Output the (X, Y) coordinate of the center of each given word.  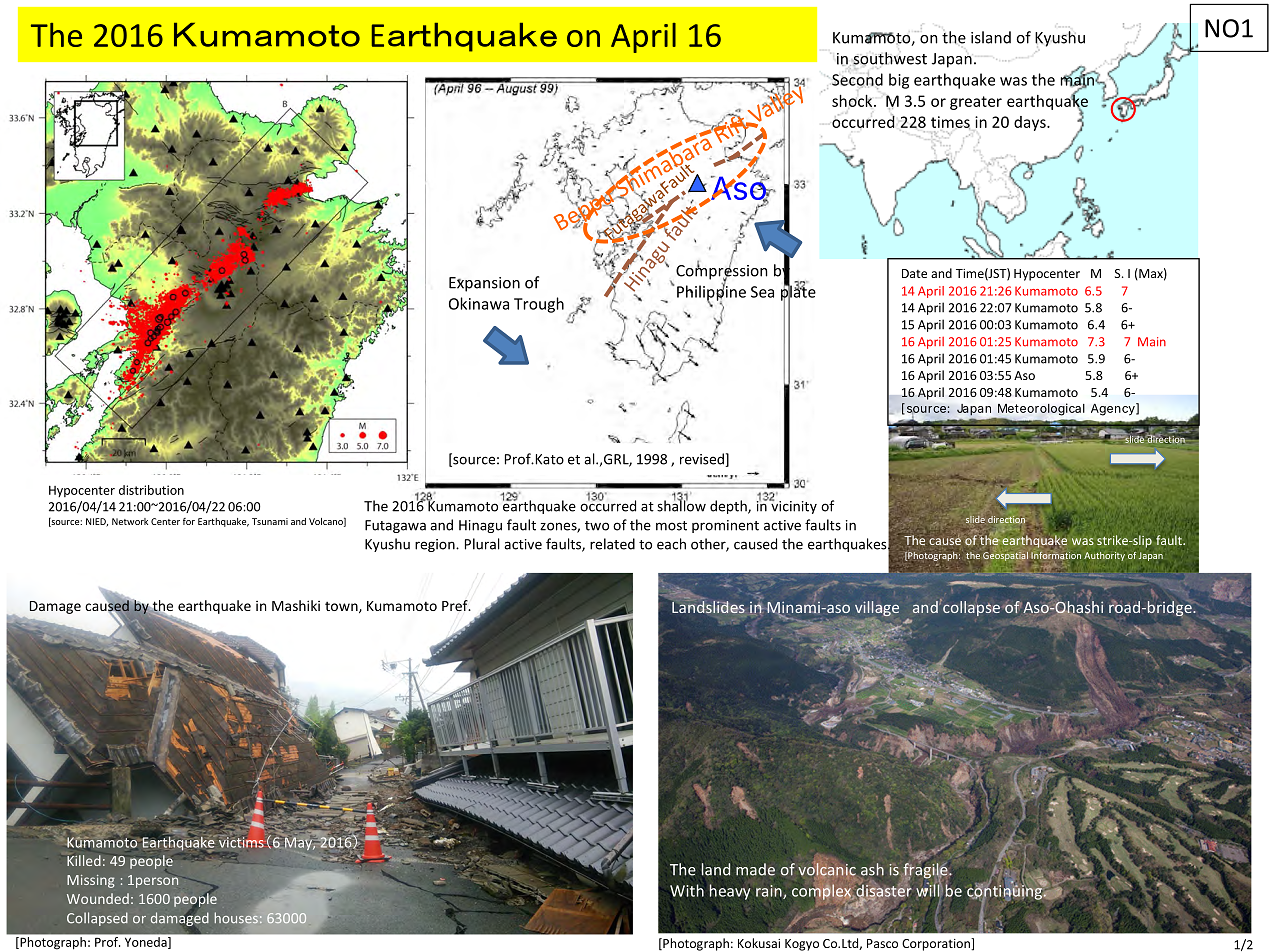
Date (914, 273)
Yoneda (147, 943)
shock (853, 102)
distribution (151, 490)
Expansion (484, 284)
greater (976, 103)
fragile (925, 871)
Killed (84, 860)
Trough (539, 305)
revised (703, 460)
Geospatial (1005, 556)
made (755, 869)
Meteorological (1040, 410)
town (342, 607)
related (612, 544)
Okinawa (479, 303)
